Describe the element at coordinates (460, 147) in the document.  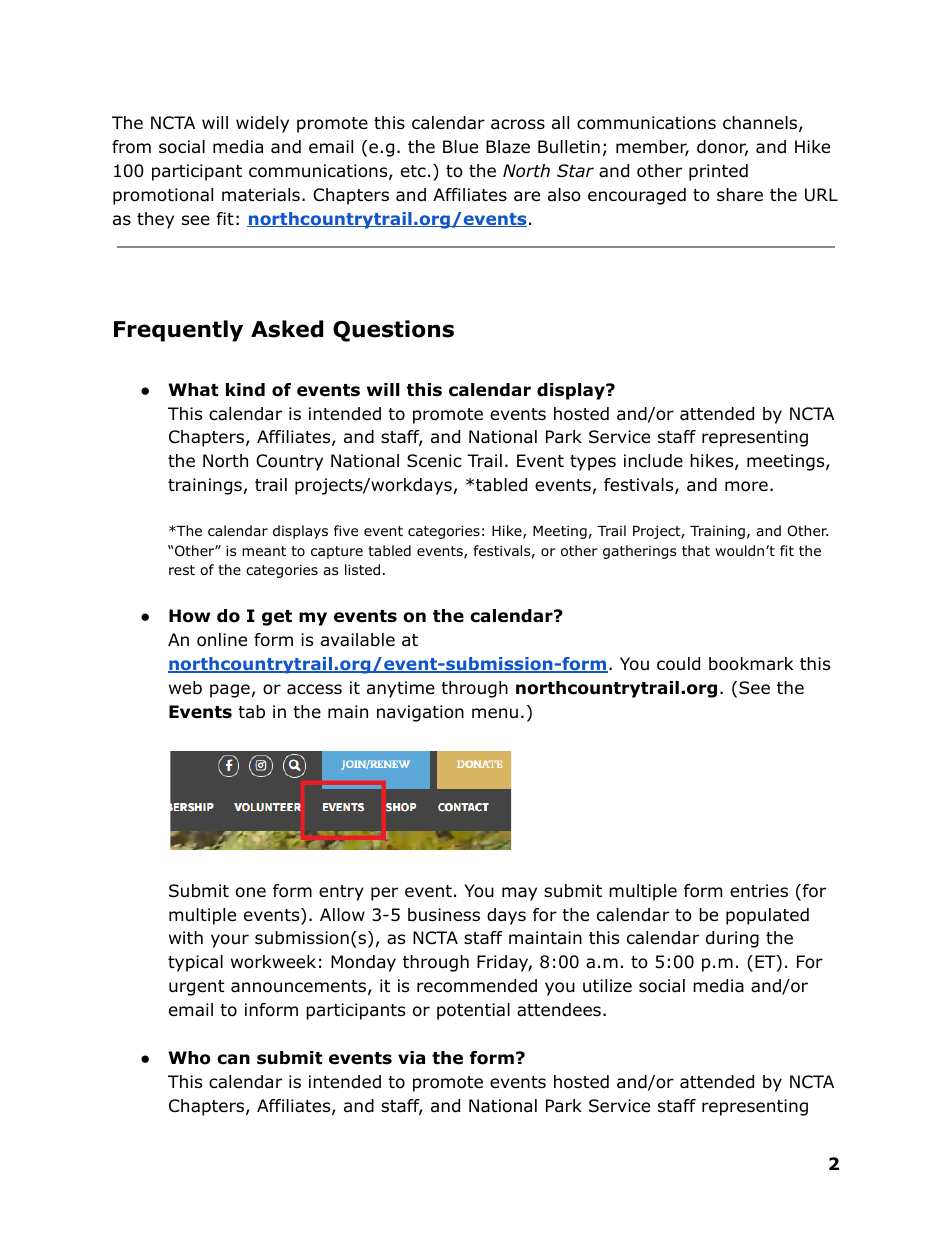
I see `Blue` at that location.
